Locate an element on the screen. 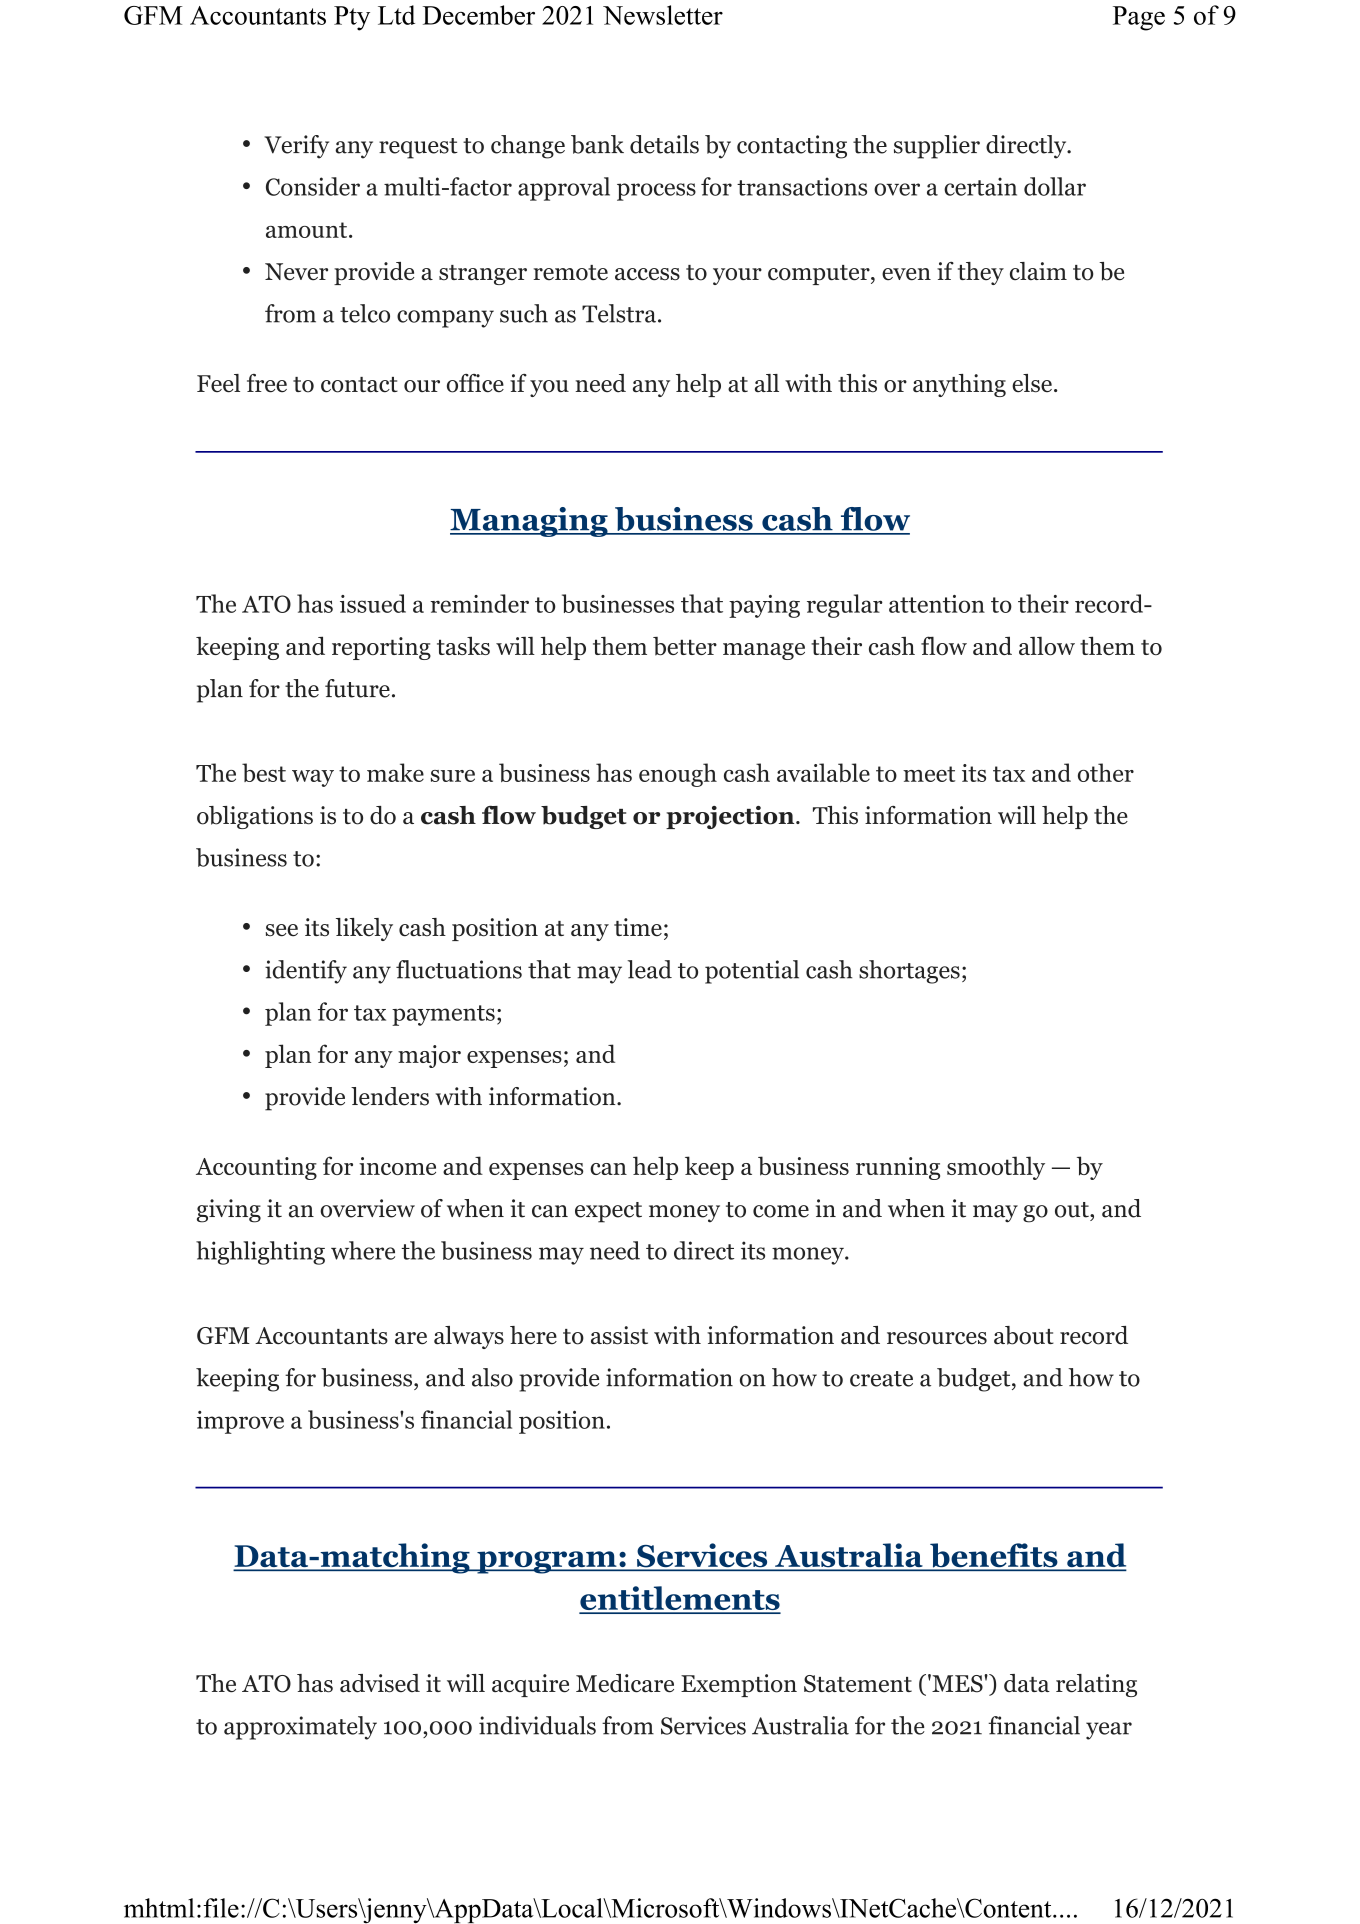 Image resolution: width=1360 pixels, height=1924 pixels. Medicare is located at coordinates (625, 1683).
